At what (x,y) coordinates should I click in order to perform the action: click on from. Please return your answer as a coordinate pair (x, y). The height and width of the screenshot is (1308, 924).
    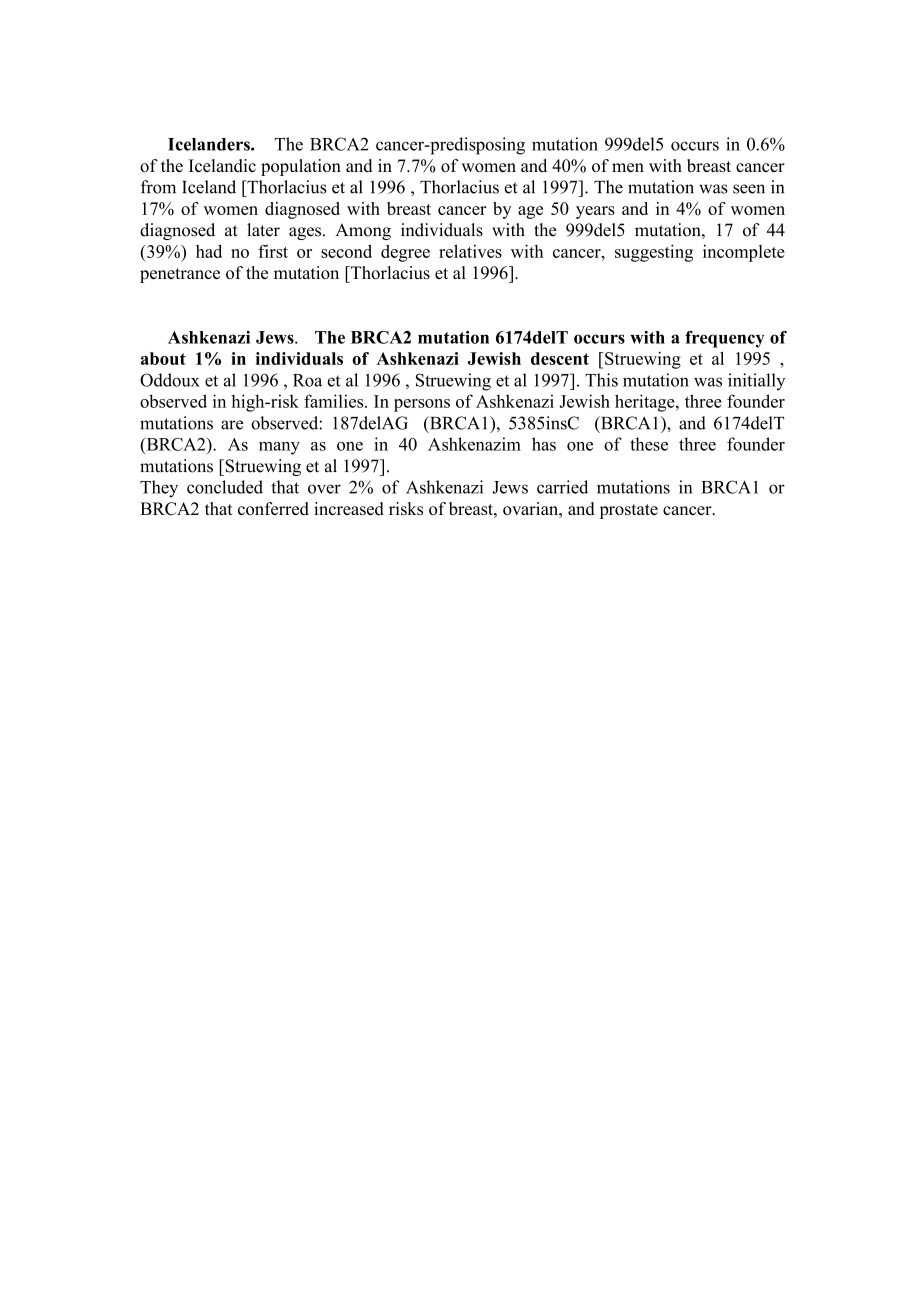
    Looking at the image, I should click on (158, 187).
